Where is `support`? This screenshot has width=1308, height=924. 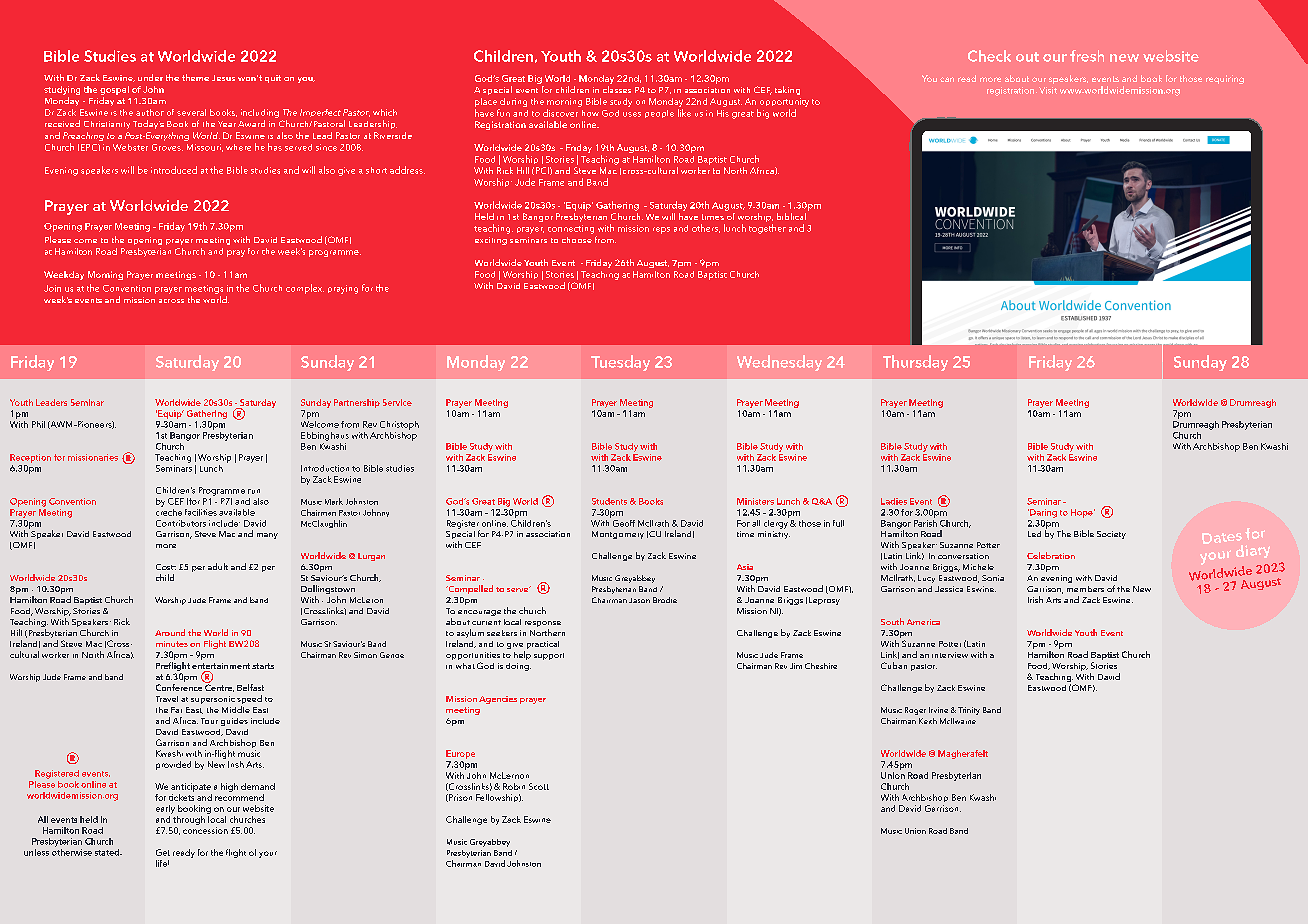 support is located at coordinates (549, 656).
